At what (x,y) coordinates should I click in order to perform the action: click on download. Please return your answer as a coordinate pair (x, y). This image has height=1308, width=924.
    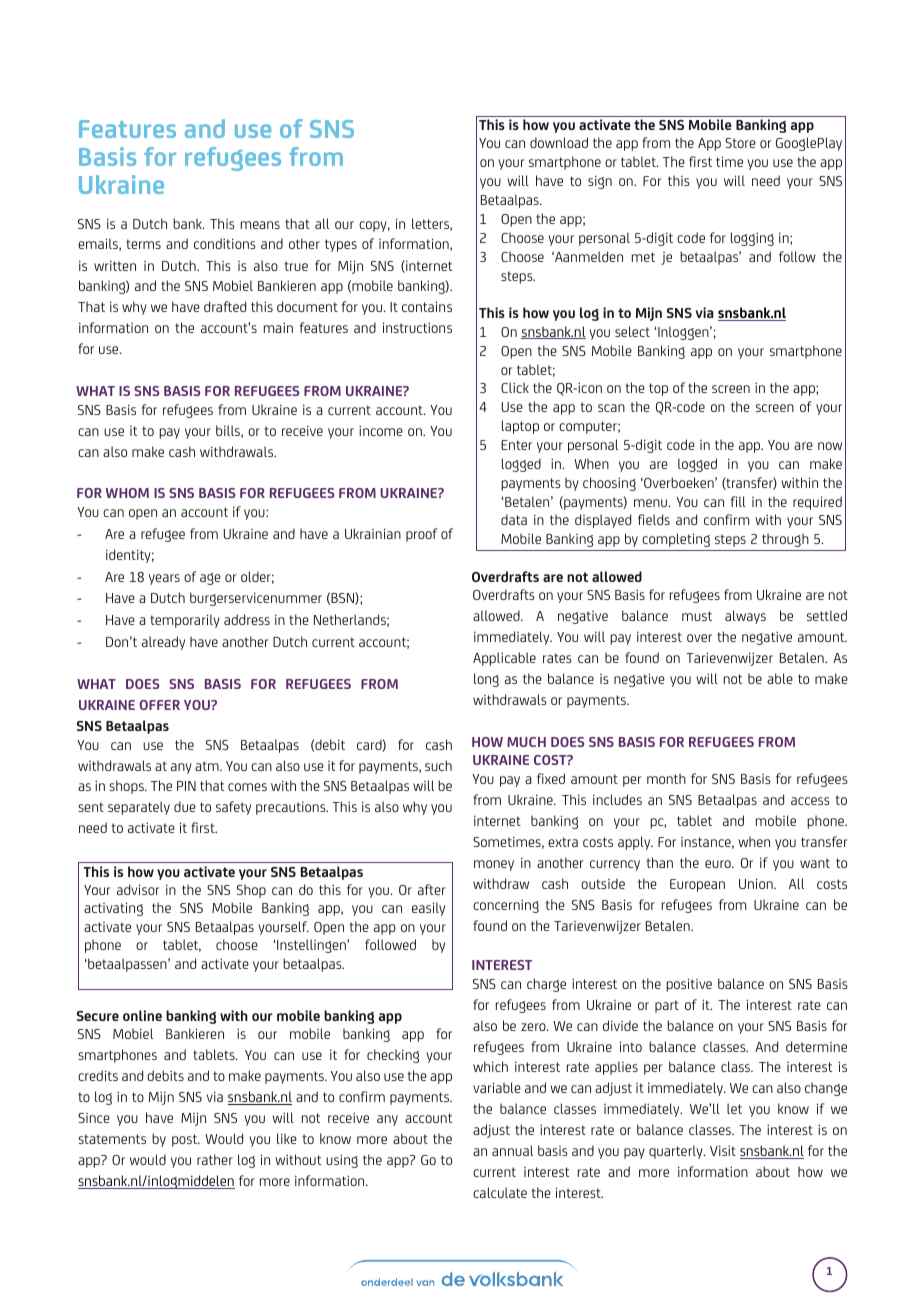
    Looking at the image, I should click on (559, 142).
